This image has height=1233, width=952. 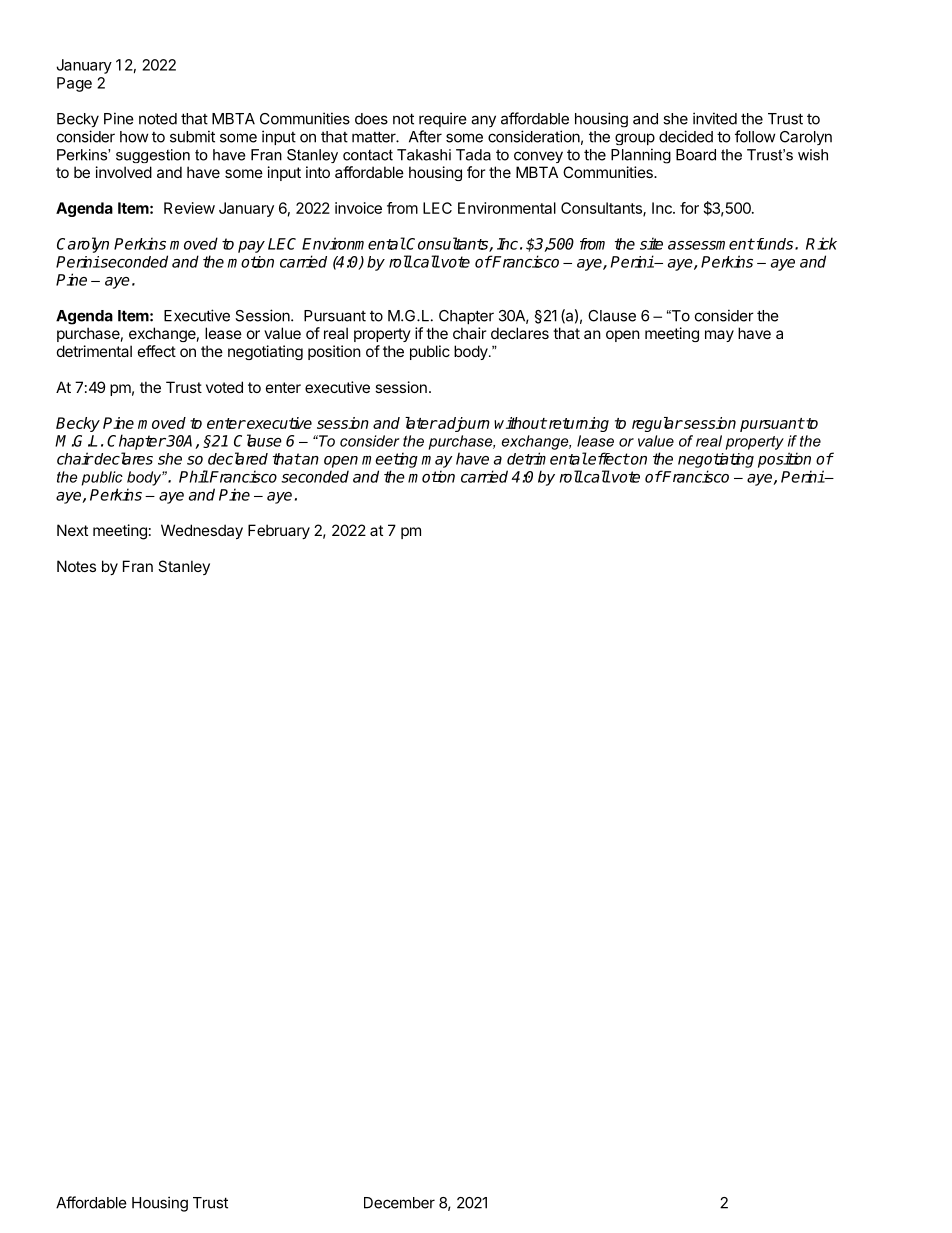 What do you see at coordinates (76, 566) in the image?
I see `Notes` at bounding box center [76, 566].
